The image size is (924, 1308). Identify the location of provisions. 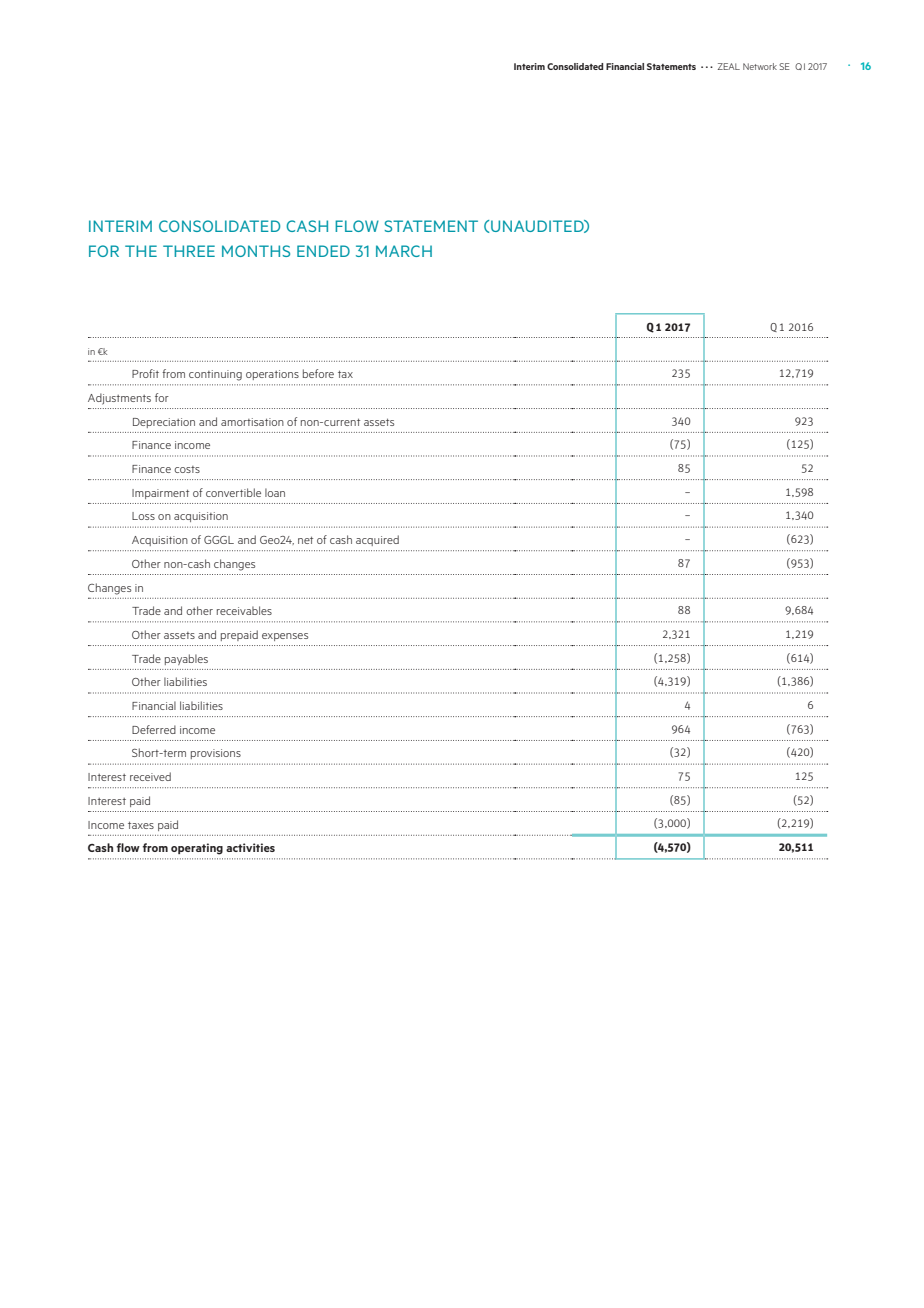
(216, 754).
